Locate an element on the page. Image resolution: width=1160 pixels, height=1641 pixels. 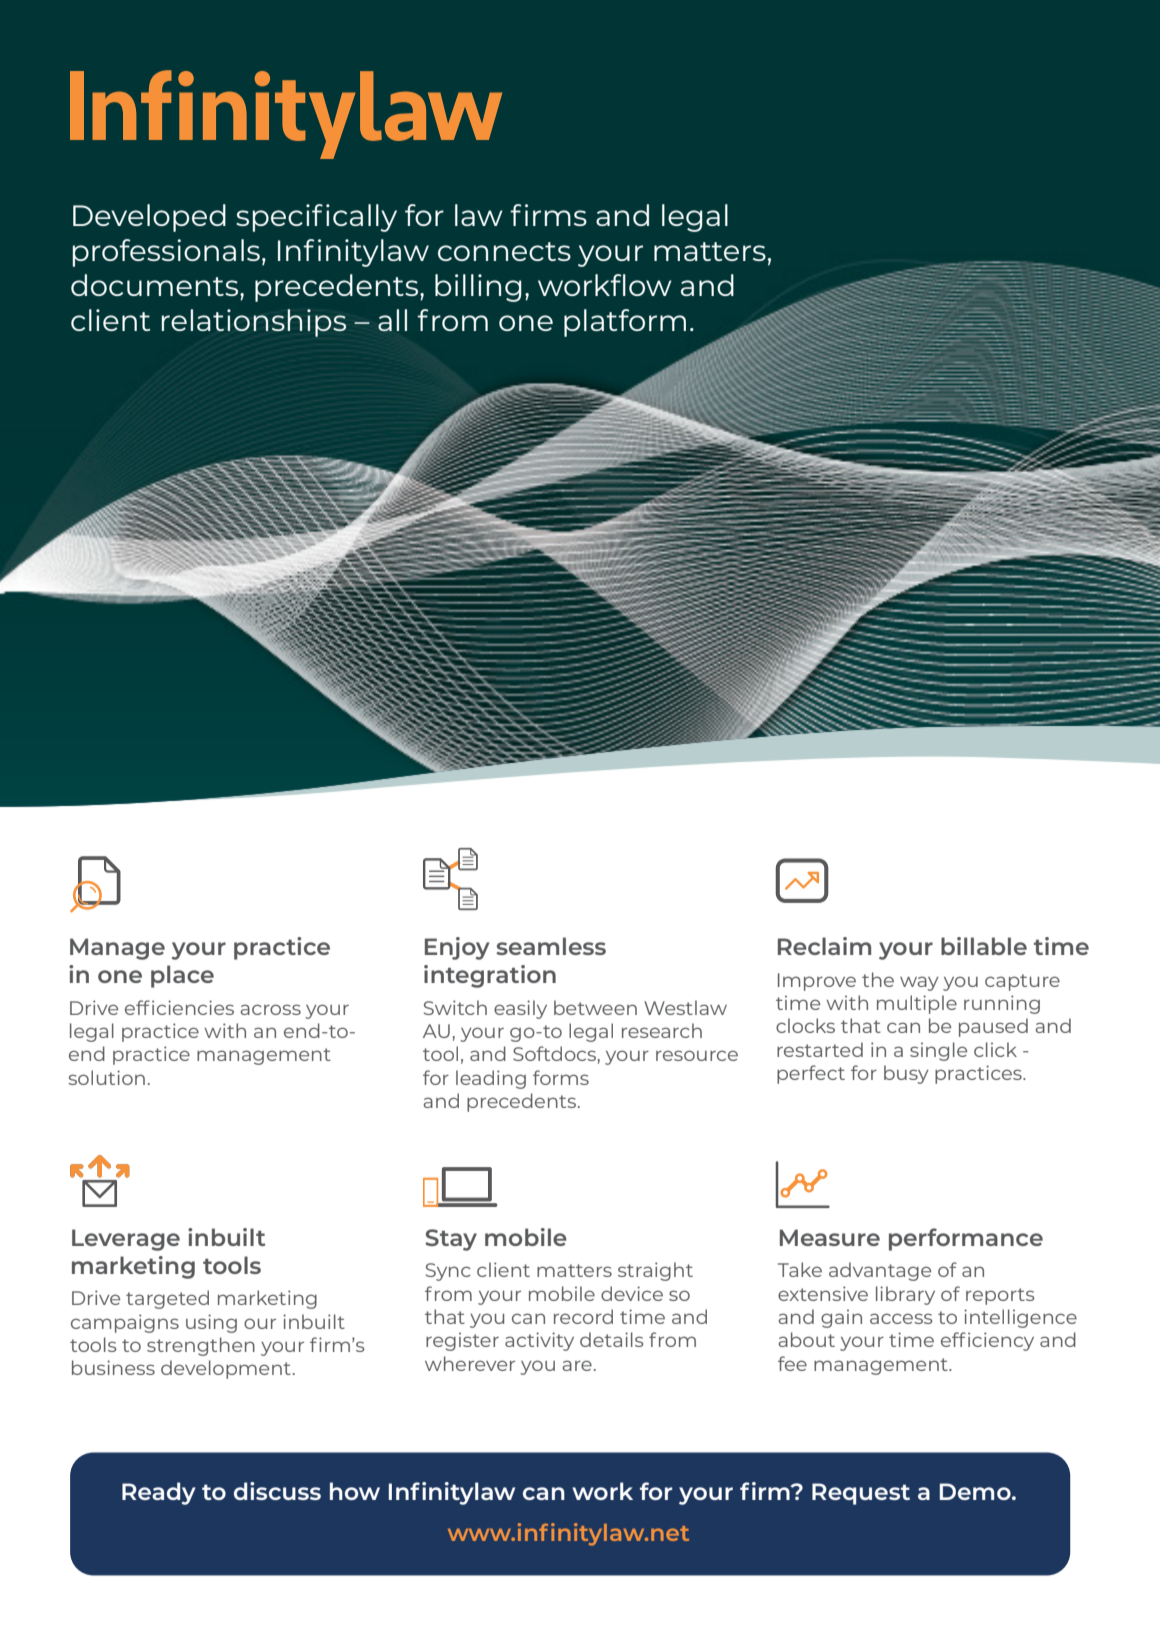
Ready is located at coordinates (159, 1493).
